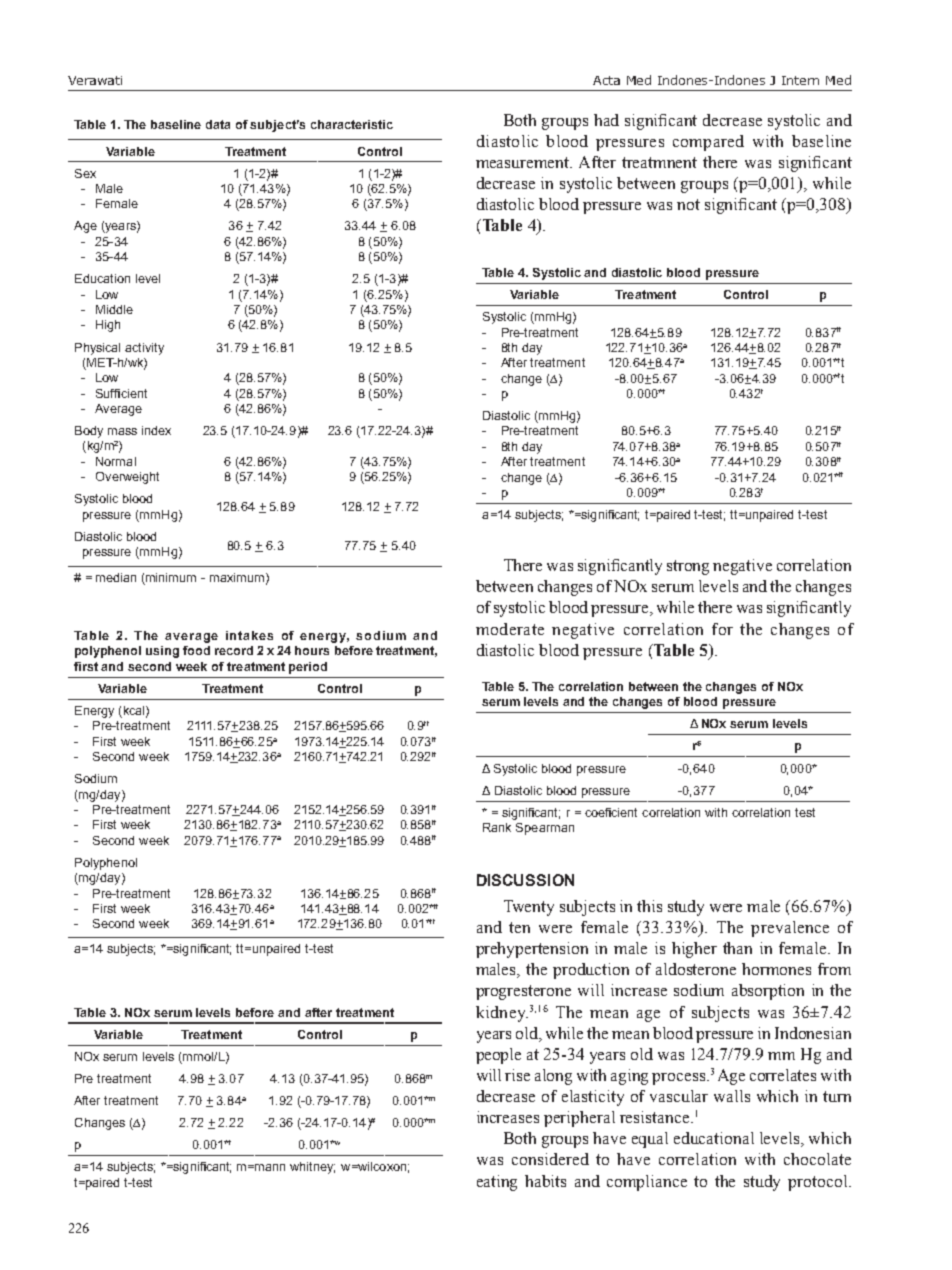 The image size is (952, 1270). What do you see at coordinates (524, 162) in the screenshot?
I see `measurement` at bounding box center [524, 162].
